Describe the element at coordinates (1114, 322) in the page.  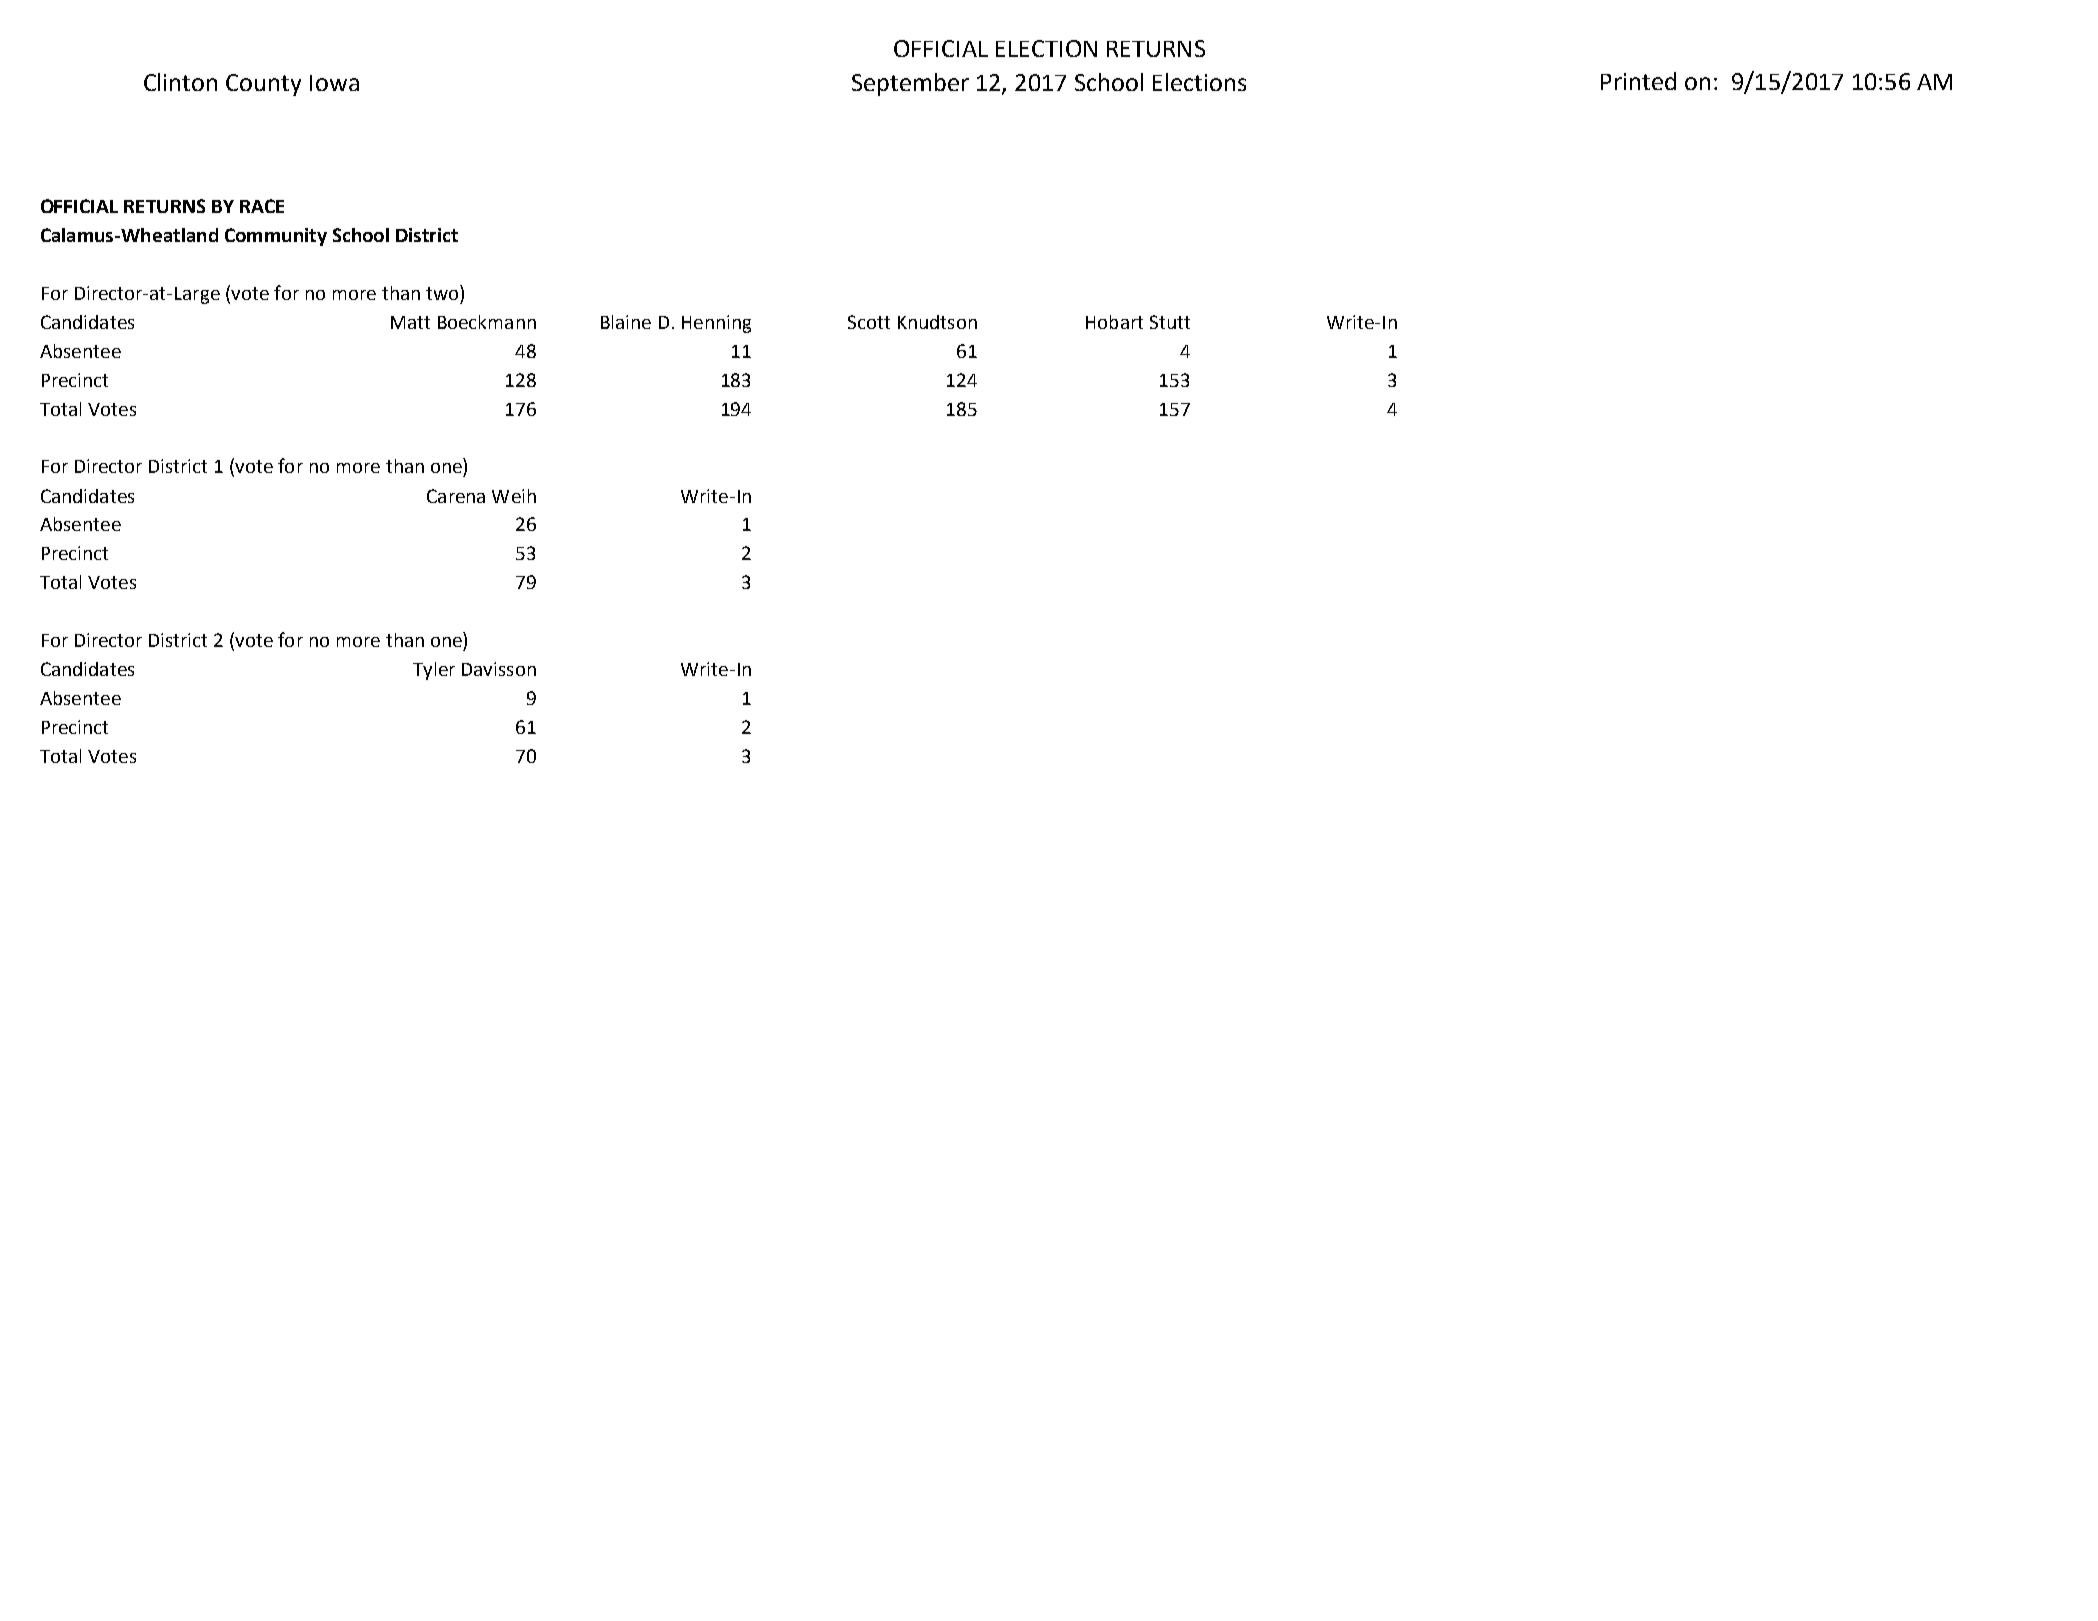
I see `Hobart` at that location.
